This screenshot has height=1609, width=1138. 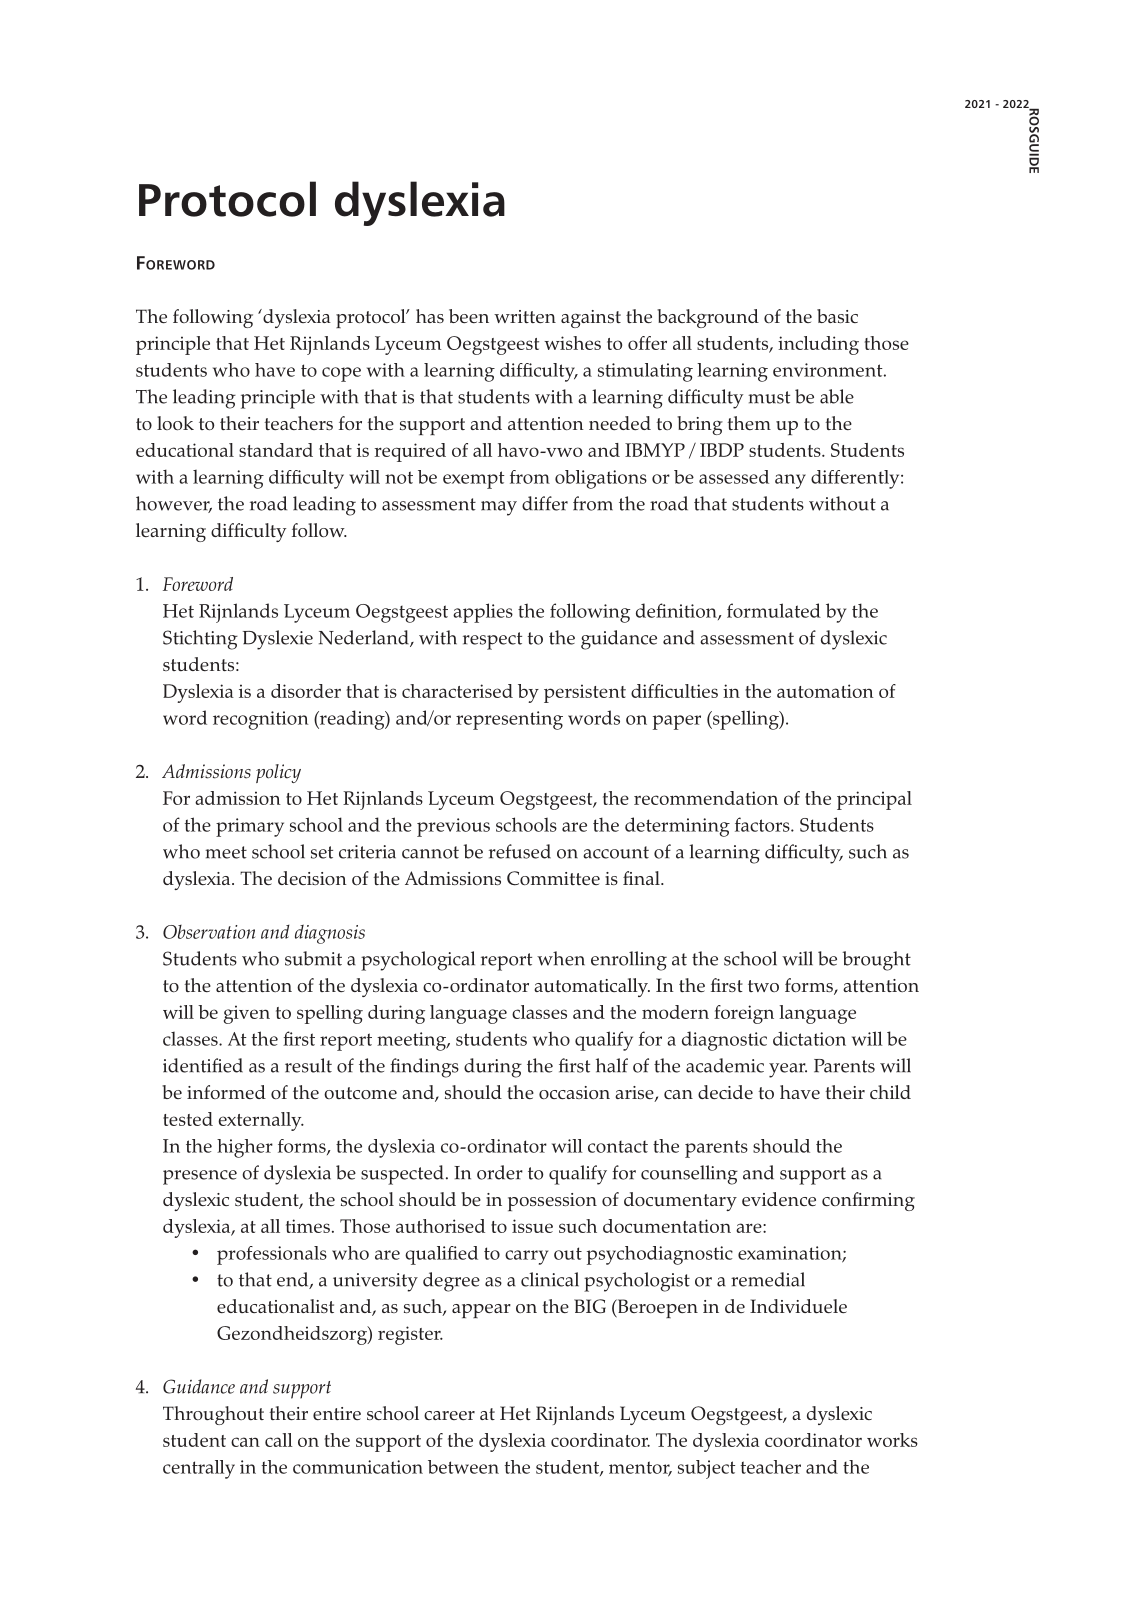 I want to click on between, so click(x=463, y=1467).
